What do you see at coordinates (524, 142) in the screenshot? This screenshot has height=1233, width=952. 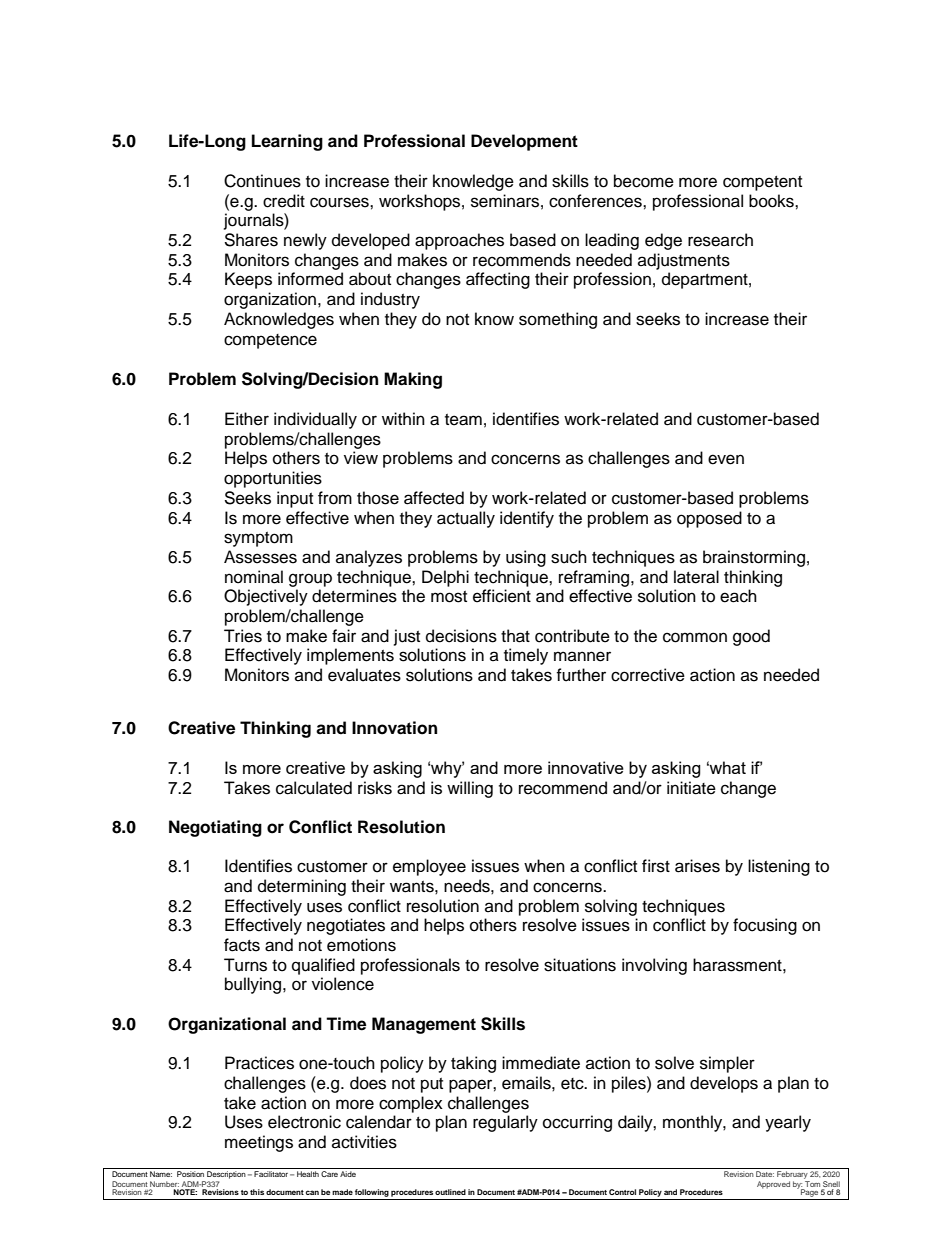 I see `Development` at bounding box center [524, 142].
